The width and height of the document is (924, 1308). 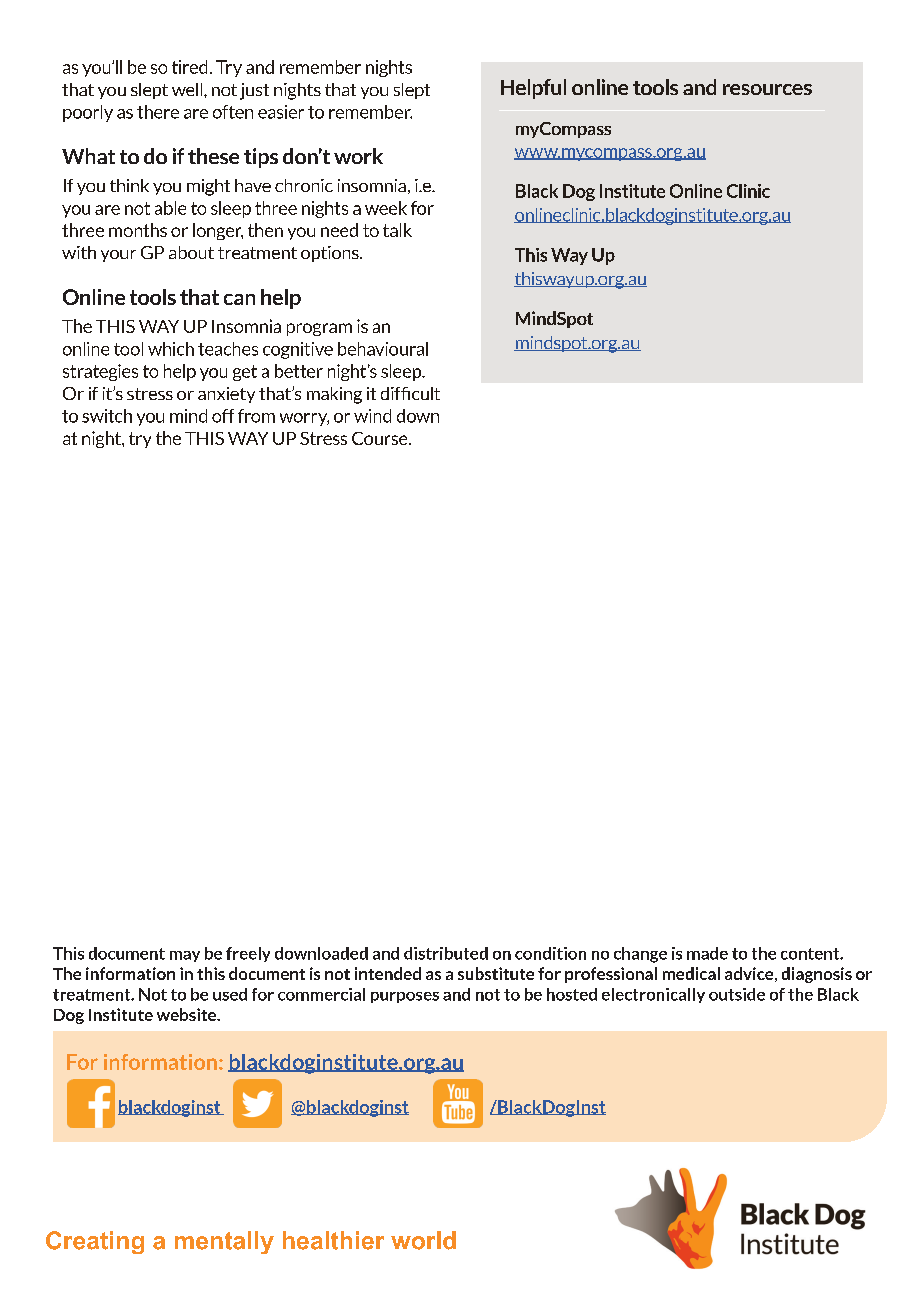 What do you see at coordinates (381, 438) in the document?
I see `Course` at bounding box center [381, 438].
